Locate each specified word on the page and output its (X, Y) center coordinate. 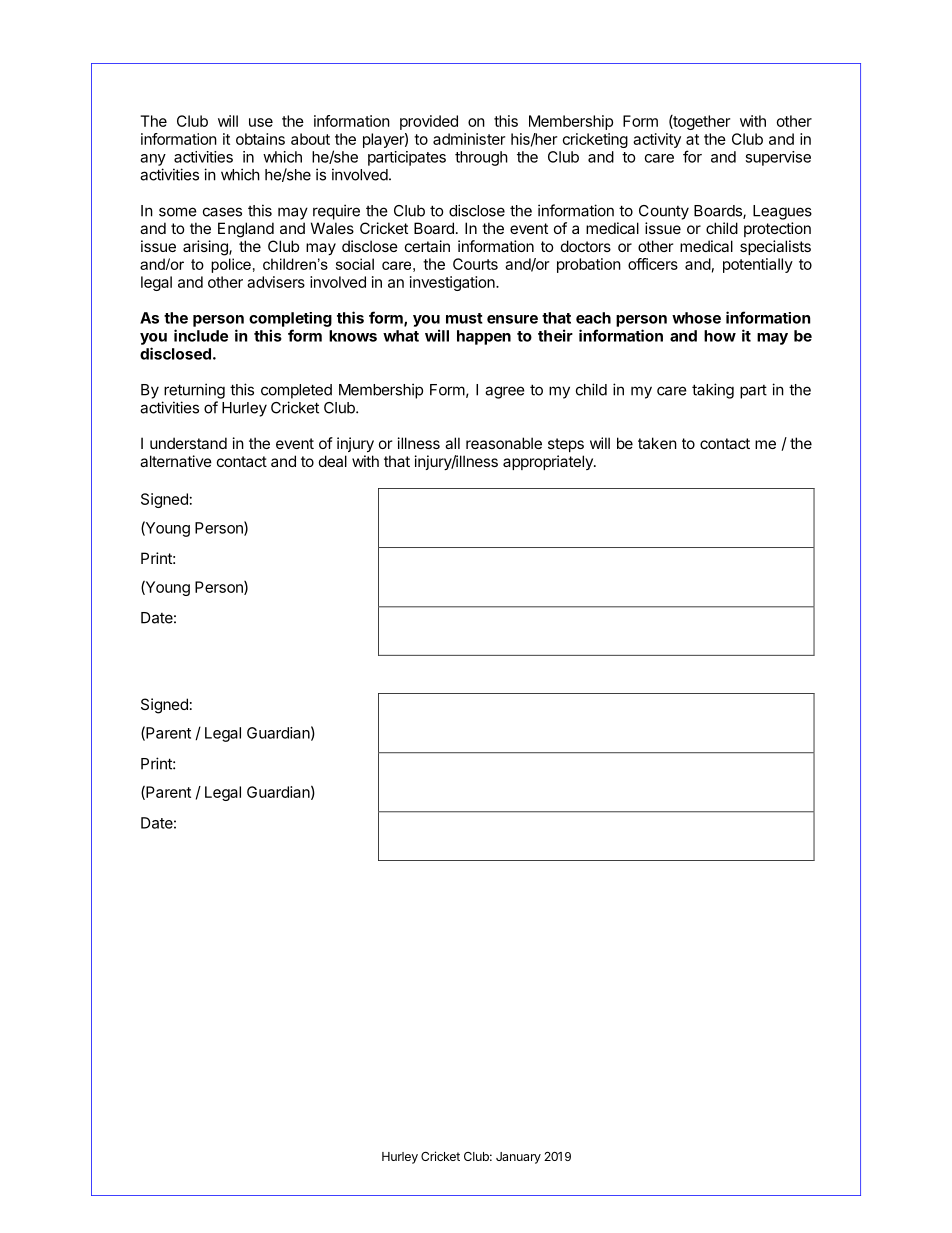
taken (657, 443)
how (720, 336)
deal (333, 461)
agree (505, 392)
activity (657, 140)
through (481, 158)
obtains (260, 139)
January (518, 1158)
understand (188, 443)
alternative (176, 461)
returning (194, 391)
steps (566, 445)
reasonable (504, 443)
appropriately (549, 462)
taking (713, 391)
